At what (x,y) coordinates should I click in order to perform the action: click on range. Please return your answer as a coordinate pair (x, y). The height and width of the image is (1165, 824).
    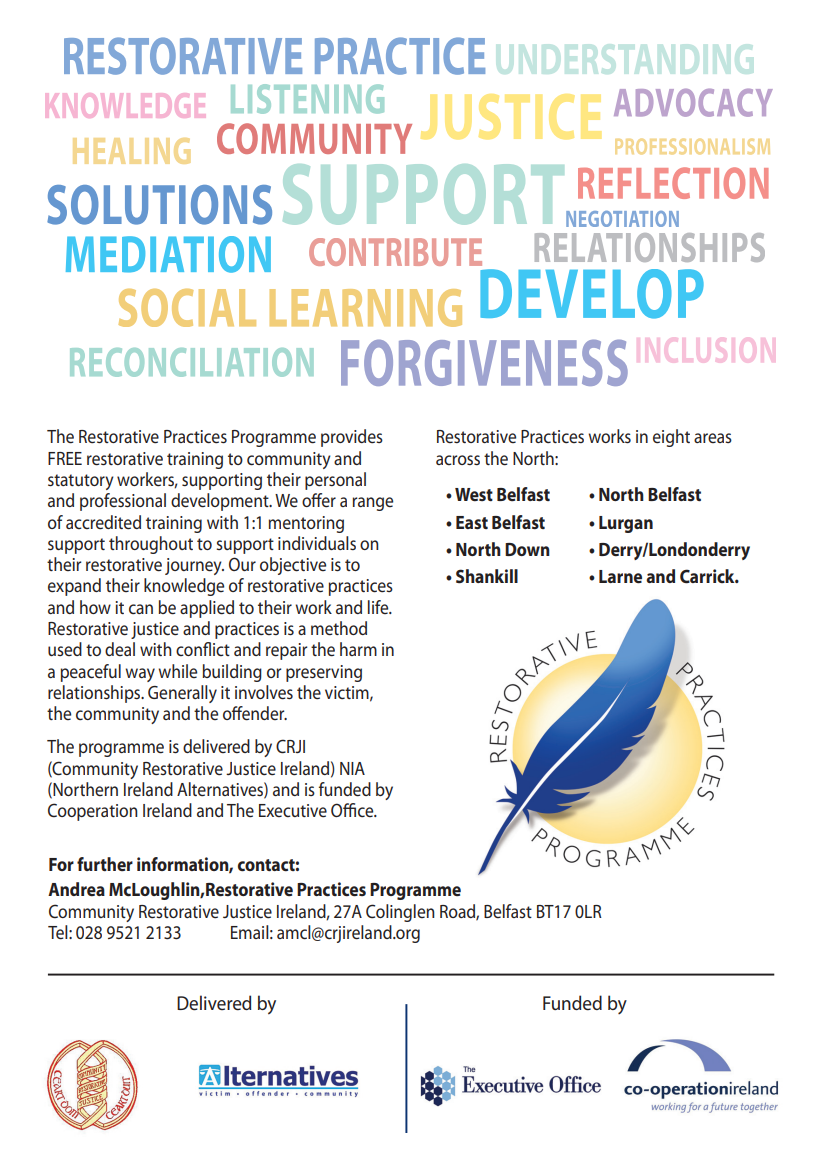
    Looking at the image, I should click on (372, 504).
